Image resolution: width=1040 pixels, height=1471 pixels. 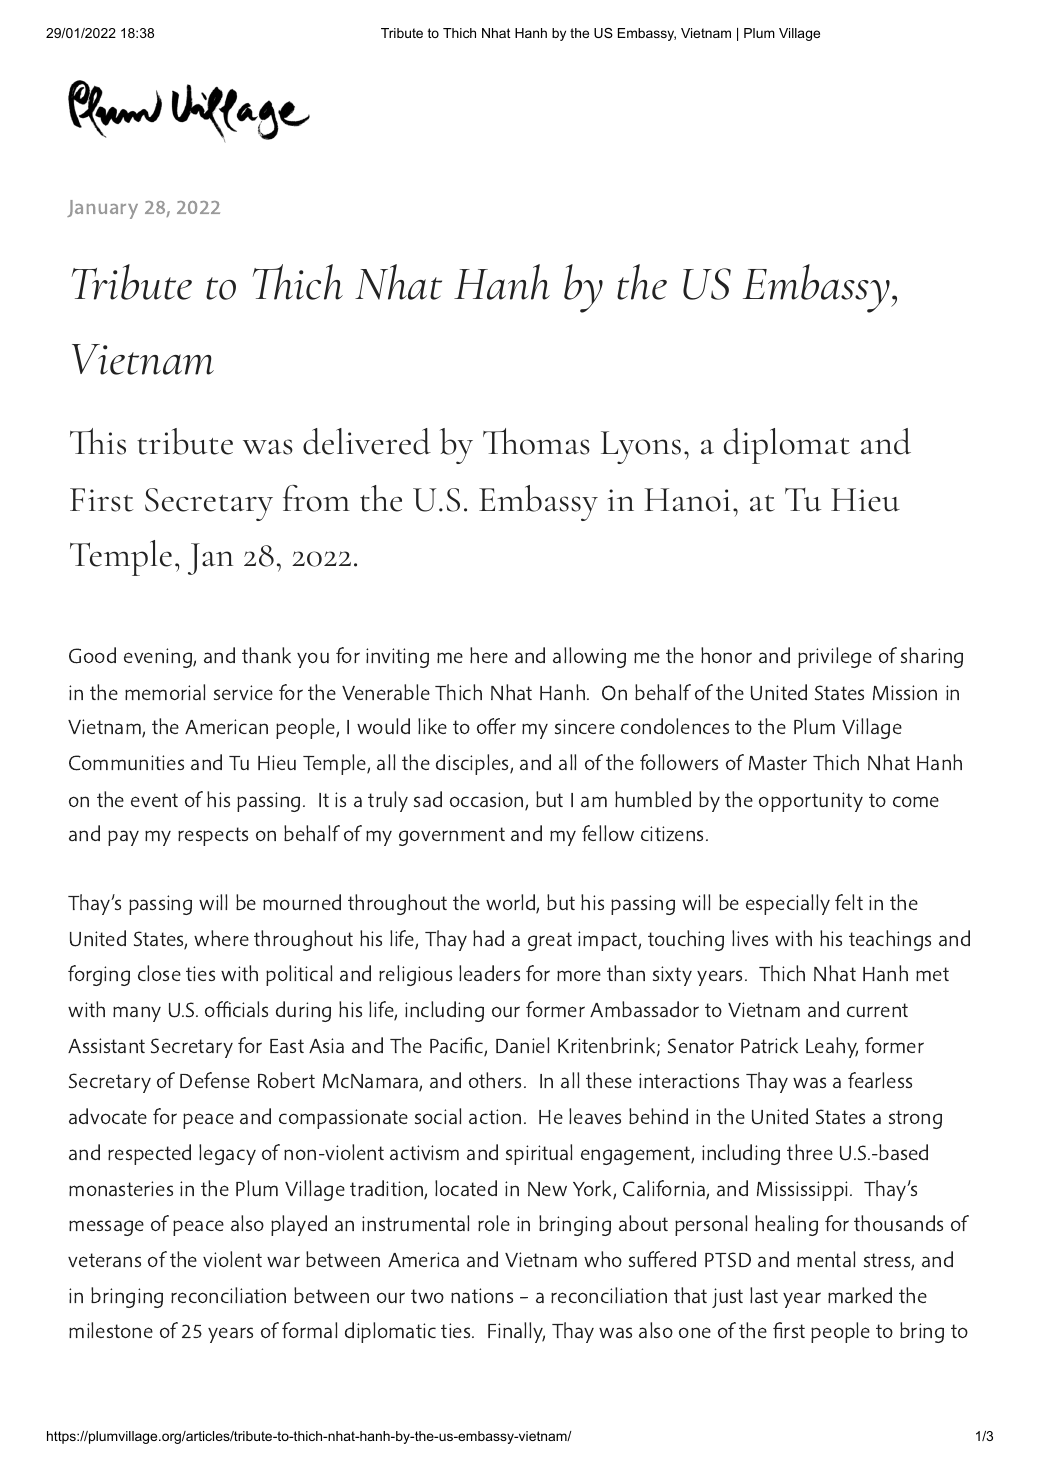 What do you see at coordinates (687, 500) in the screenshot?
I see `Hanoi` at bounding box center [687, 500].
